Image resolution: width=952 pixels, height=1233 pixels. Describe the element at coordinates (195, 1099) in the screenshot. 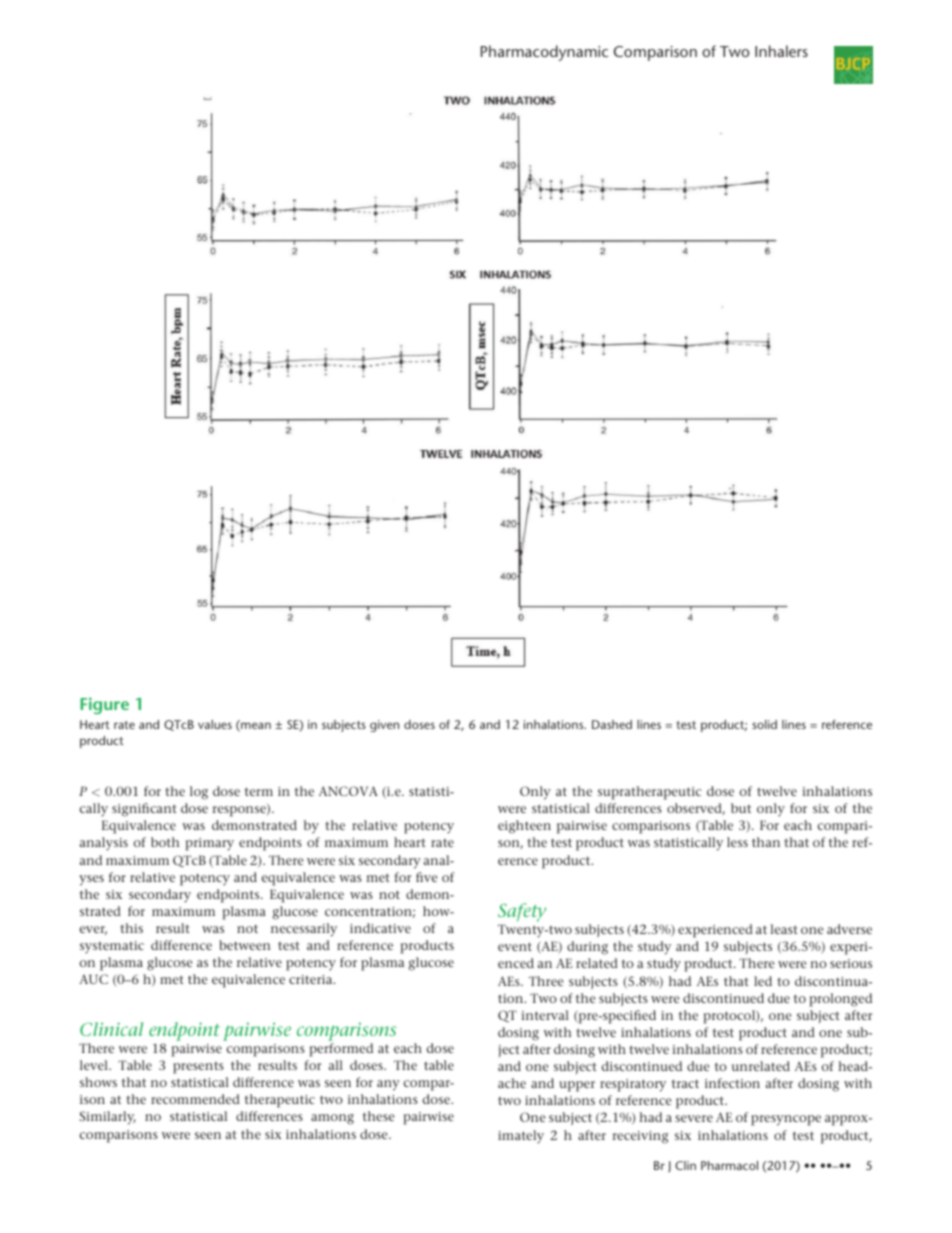

I see `recommended` at that location.
